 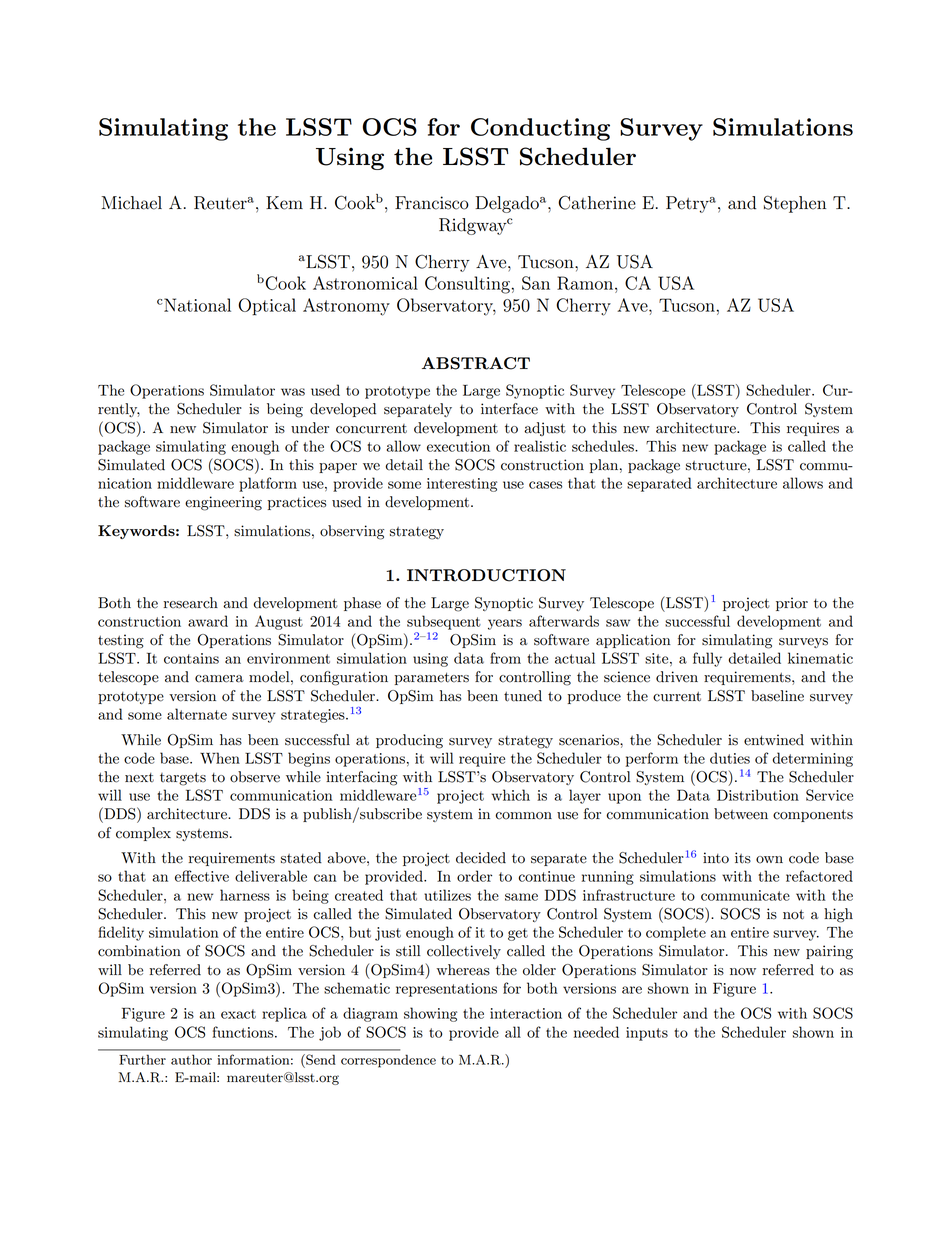 What do you see at coordinates (132, 203) in the document?
I see `Michael` at bounding box center [132, 203].
